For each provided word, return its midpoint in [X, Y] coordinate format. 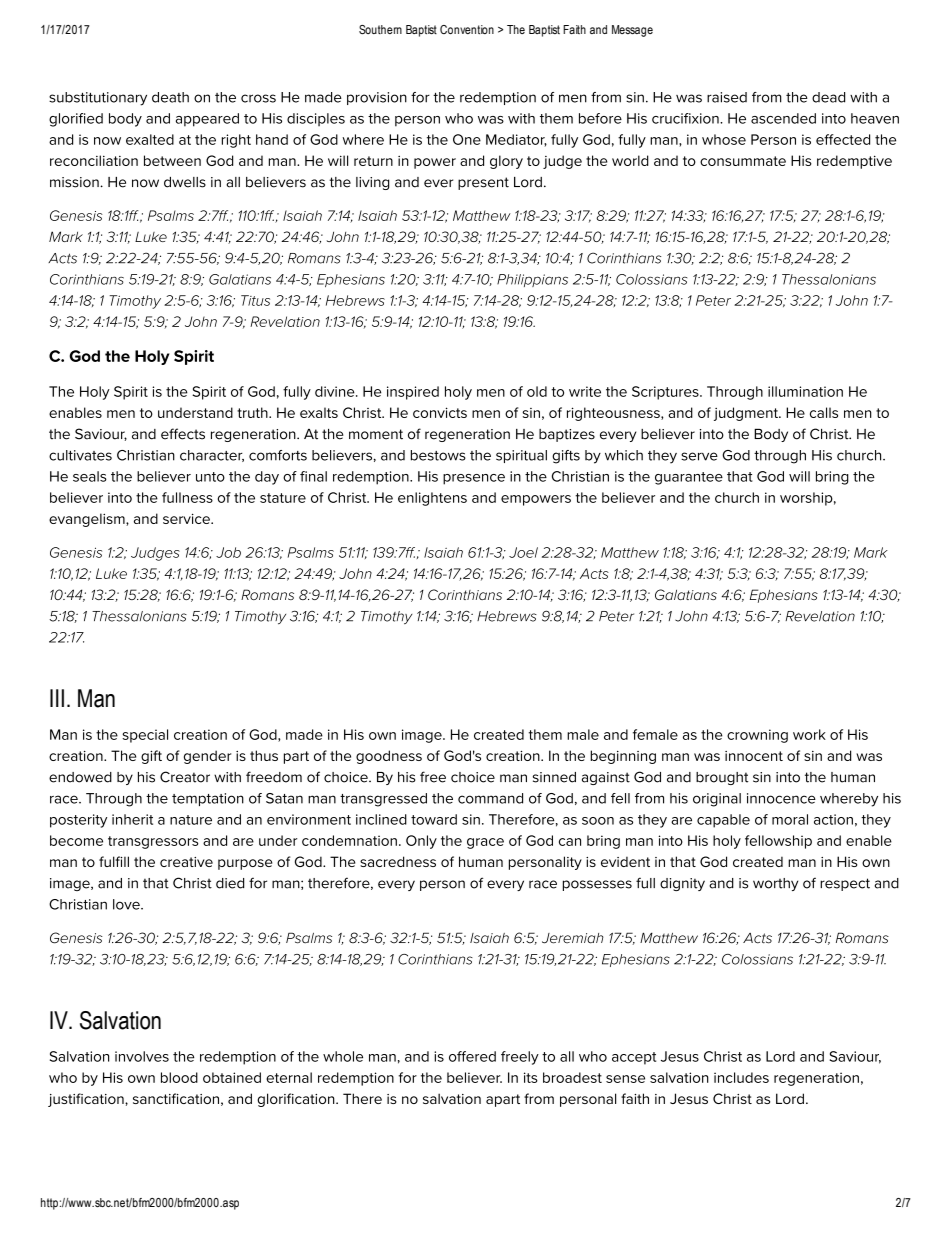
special [145, 736]
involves [142, 1056]
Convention [467, 29]
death [170, 97]
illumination [805, 391]
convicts [440, 412]
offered [472, 1056]
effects [183, 434]
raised [727, 97]
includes [741, 1077]
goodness [389, 757]
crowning [757, 736]
